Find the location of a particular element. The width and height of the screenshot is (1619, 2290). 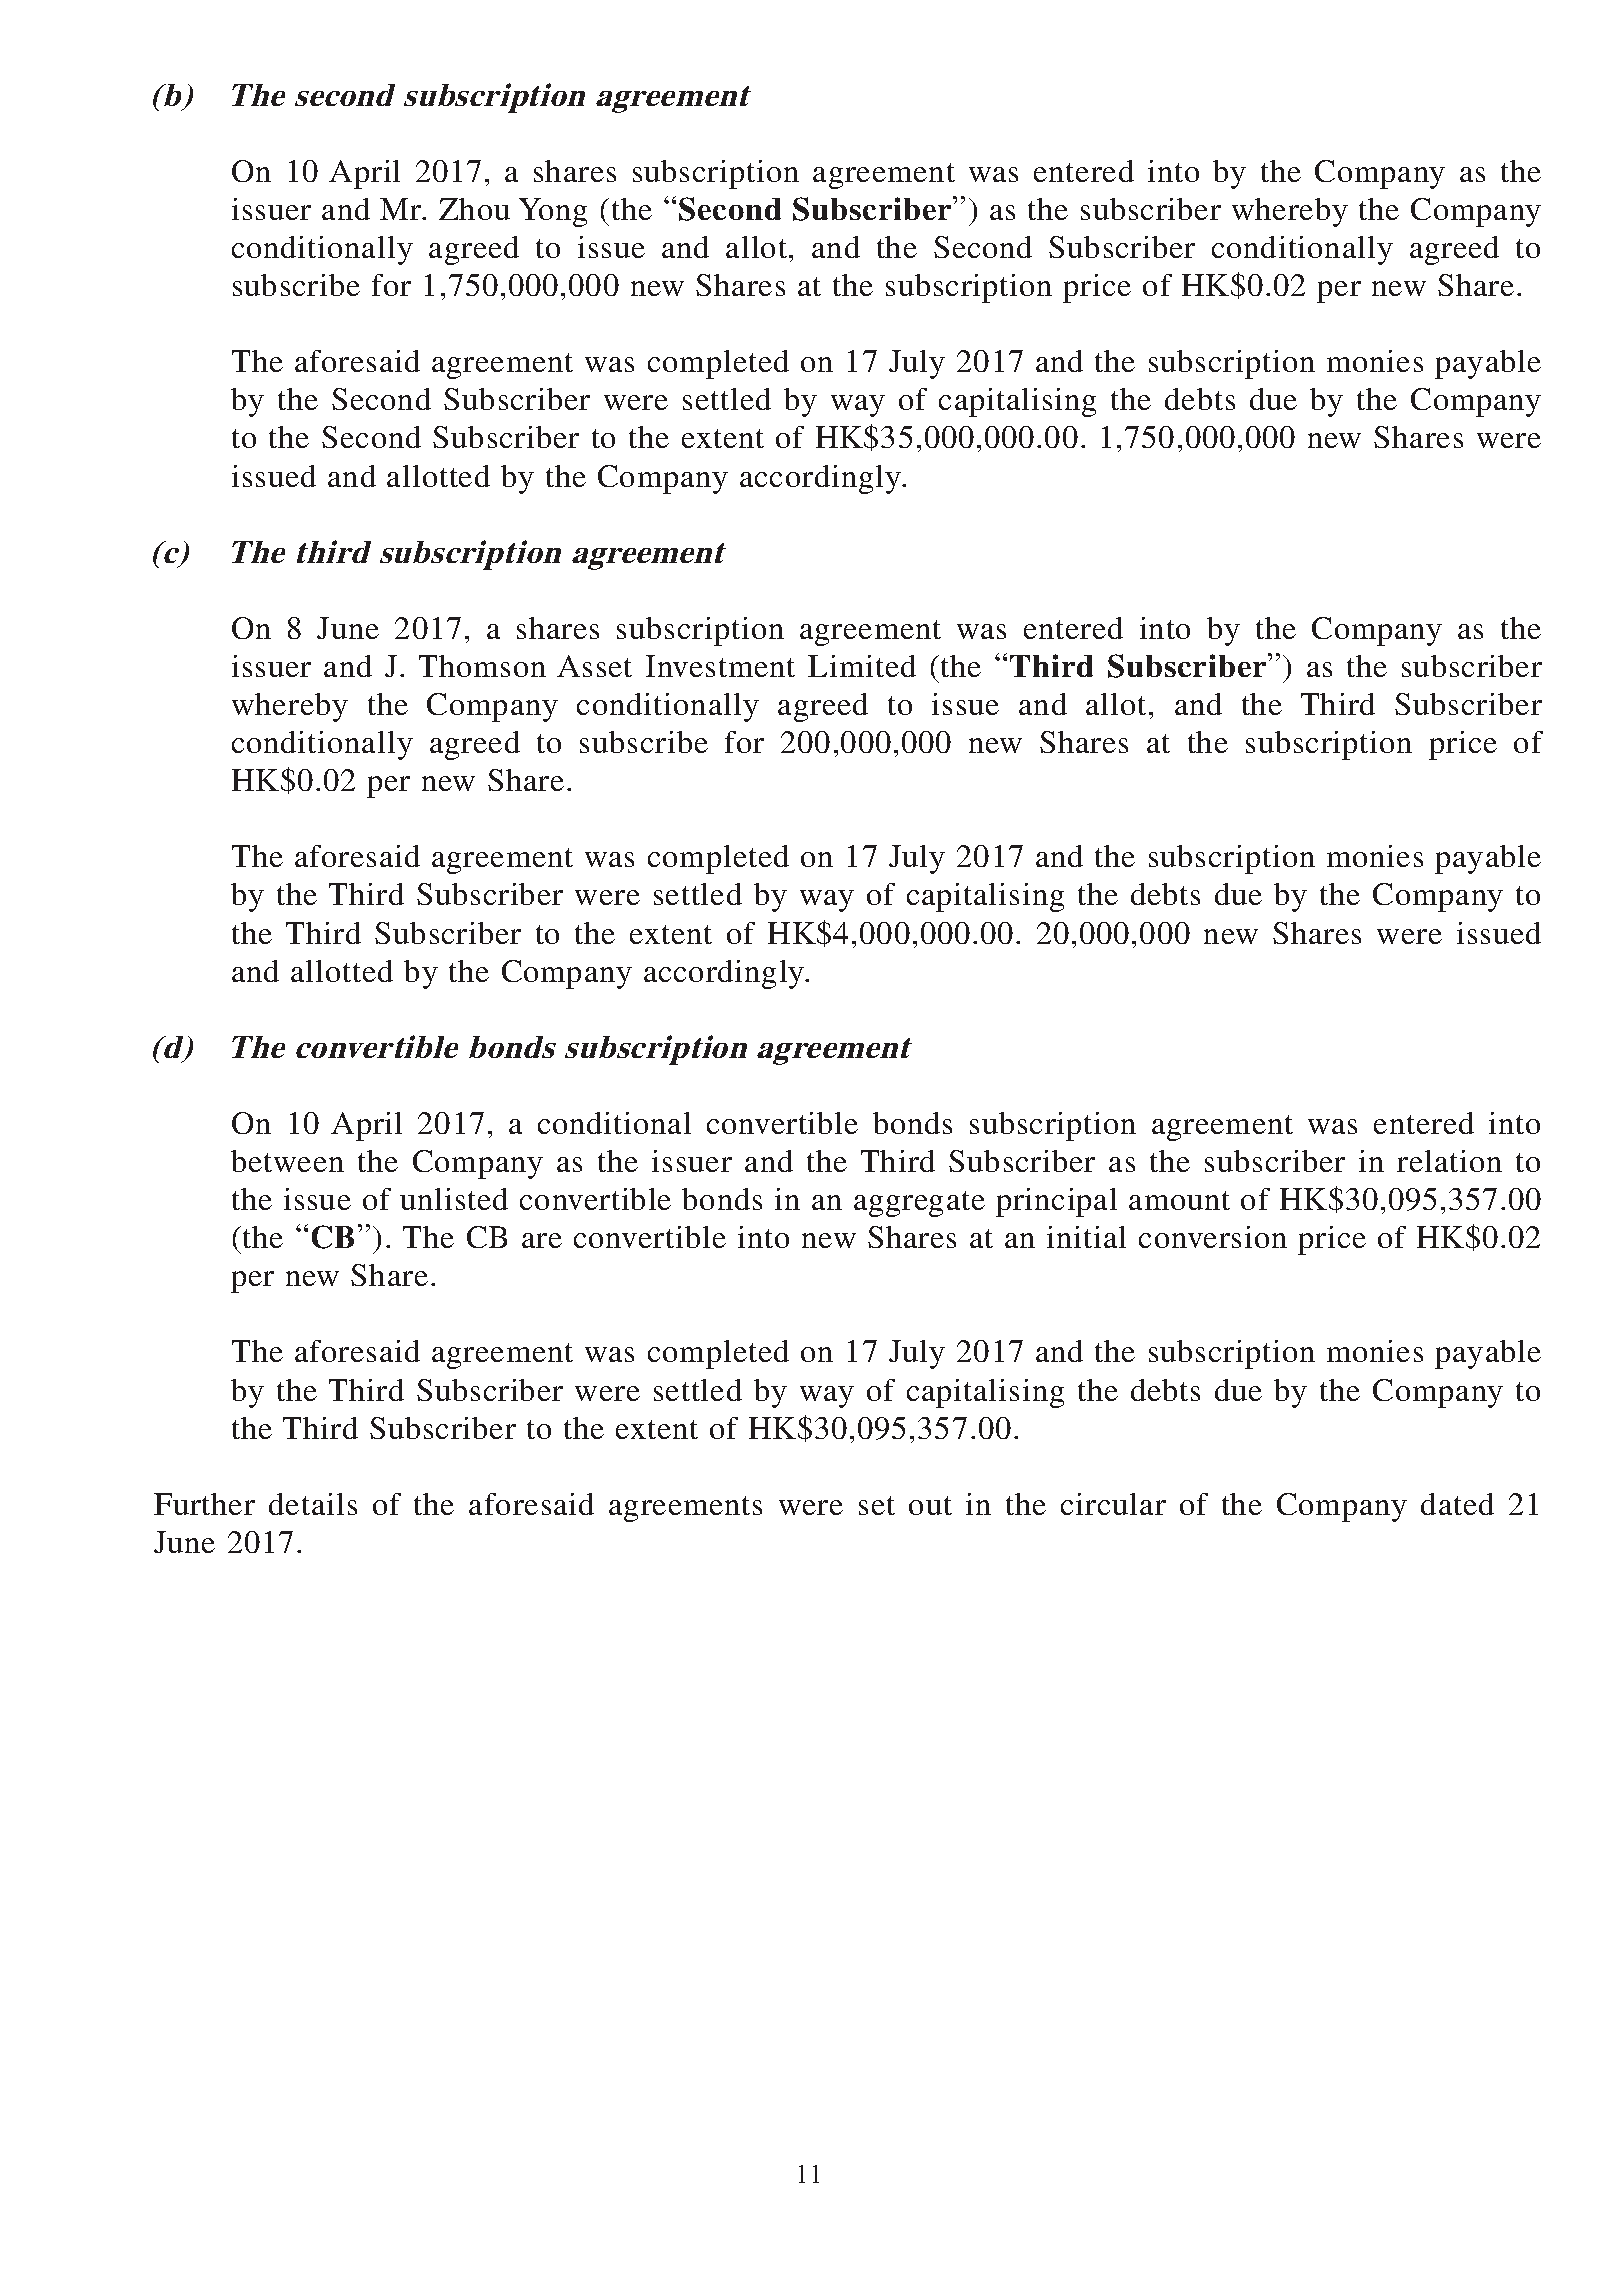

details is located at coordinates (313, 1504).
